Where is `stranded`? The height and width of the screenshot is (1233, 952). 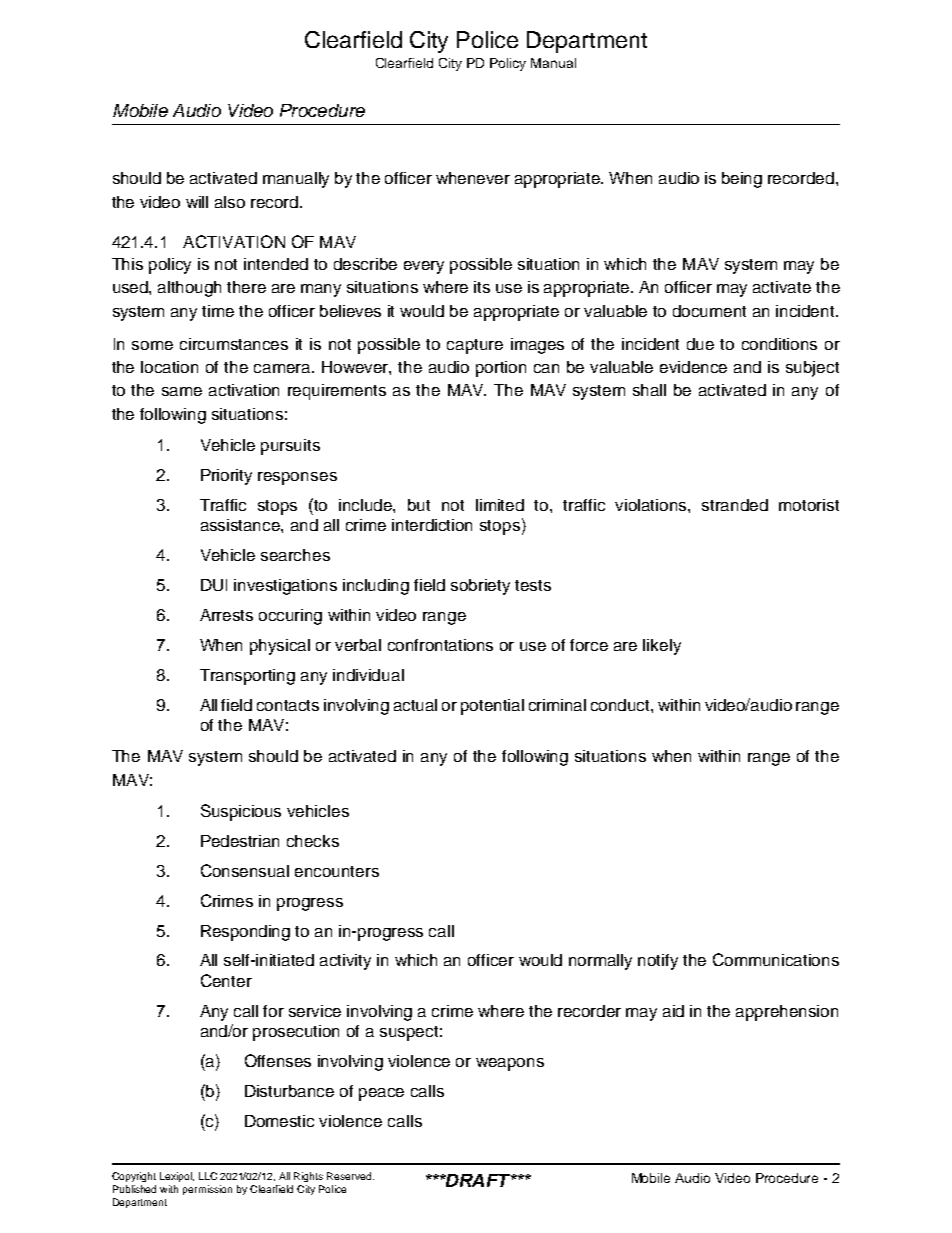 stranded is located at coordinates (735, 505).
